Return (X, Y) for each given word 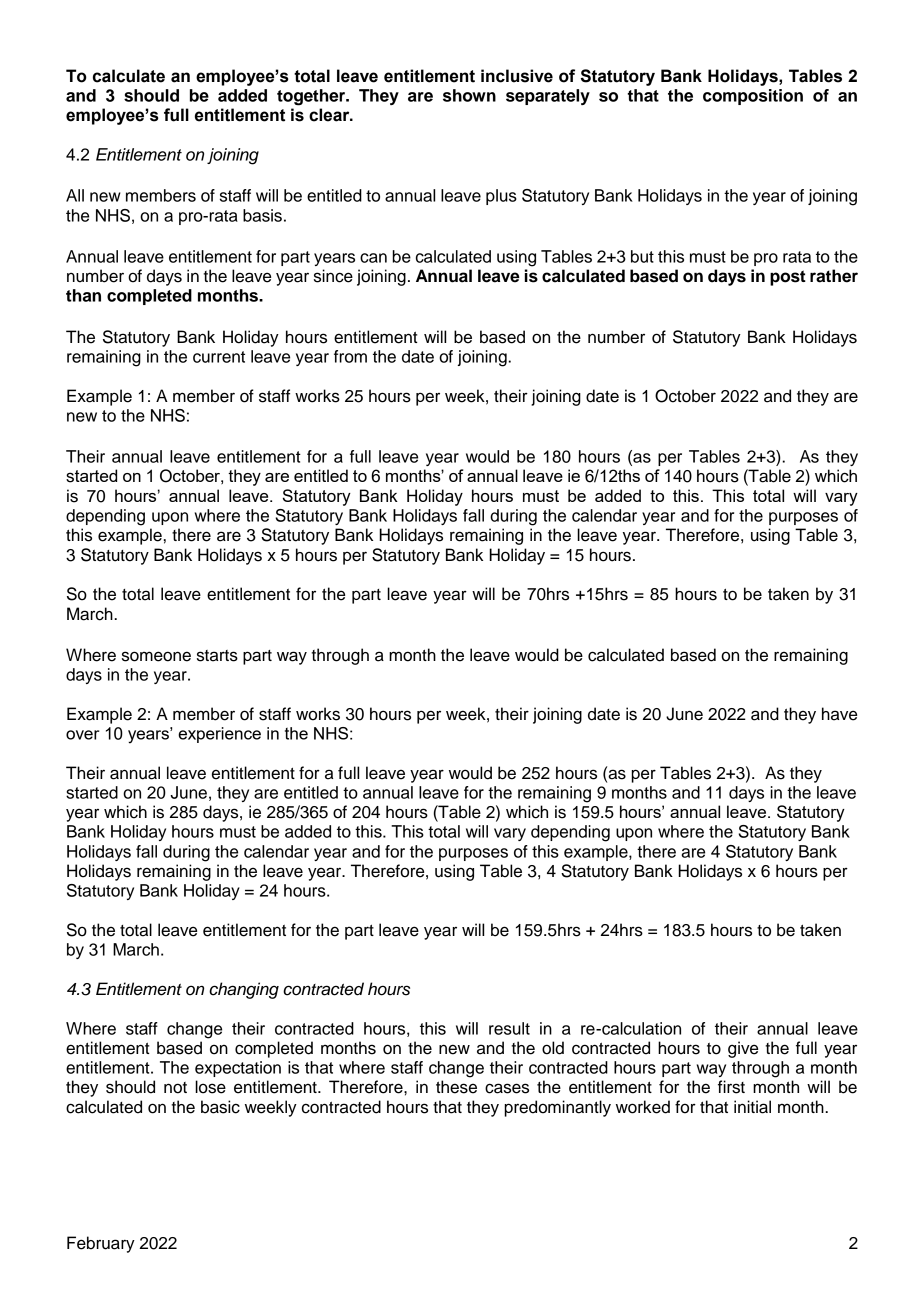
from (350, 356)
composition (753, 97)
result (509, 1028)
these (456, 1087)
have (839, 714)
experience (219, 735)
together (312, 97)
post (788, 278)
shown (469, 95)
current (219, 357)
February (101, 1244)
